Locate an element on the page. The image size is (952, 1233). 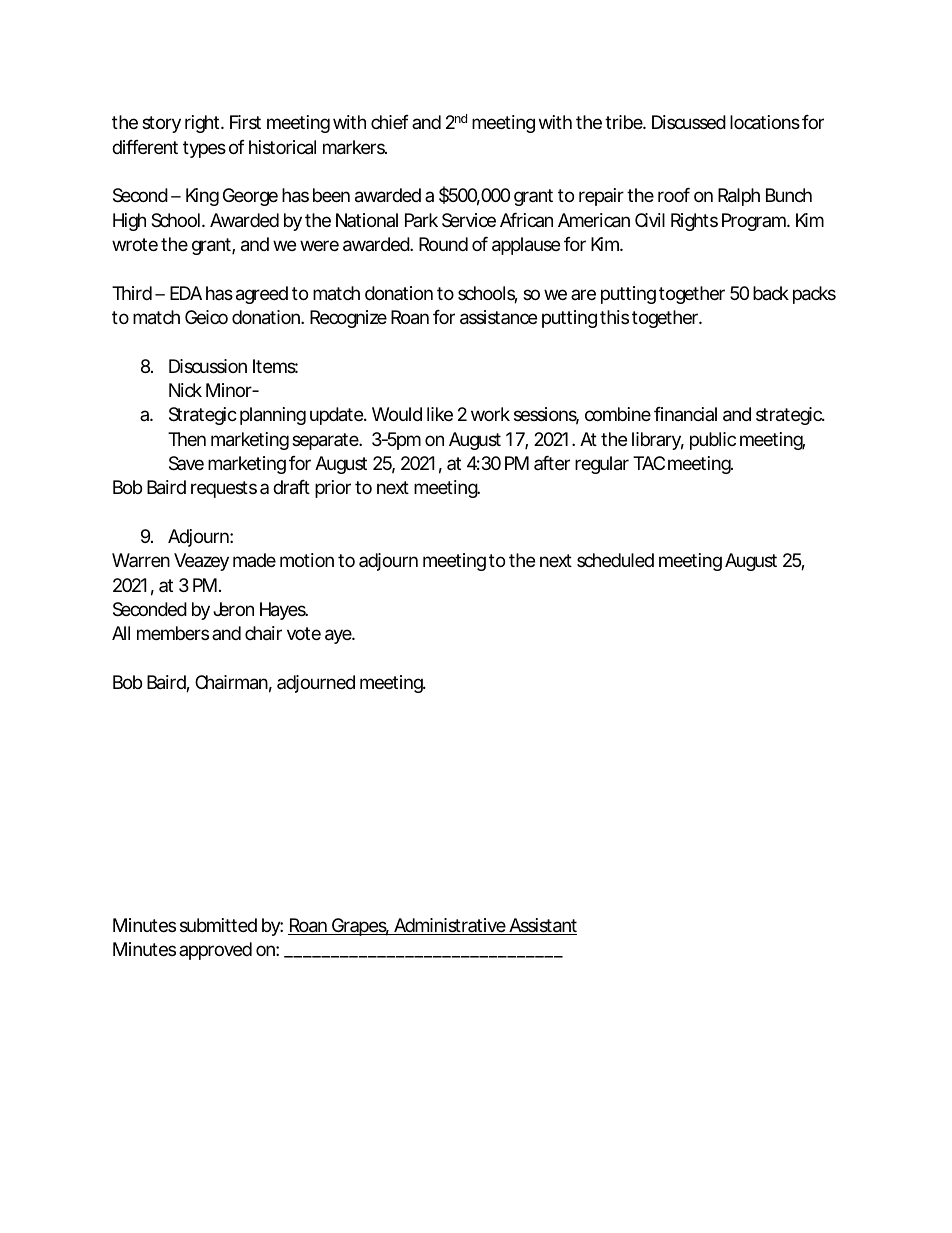
submitted is located at coordinates (218, 925).
